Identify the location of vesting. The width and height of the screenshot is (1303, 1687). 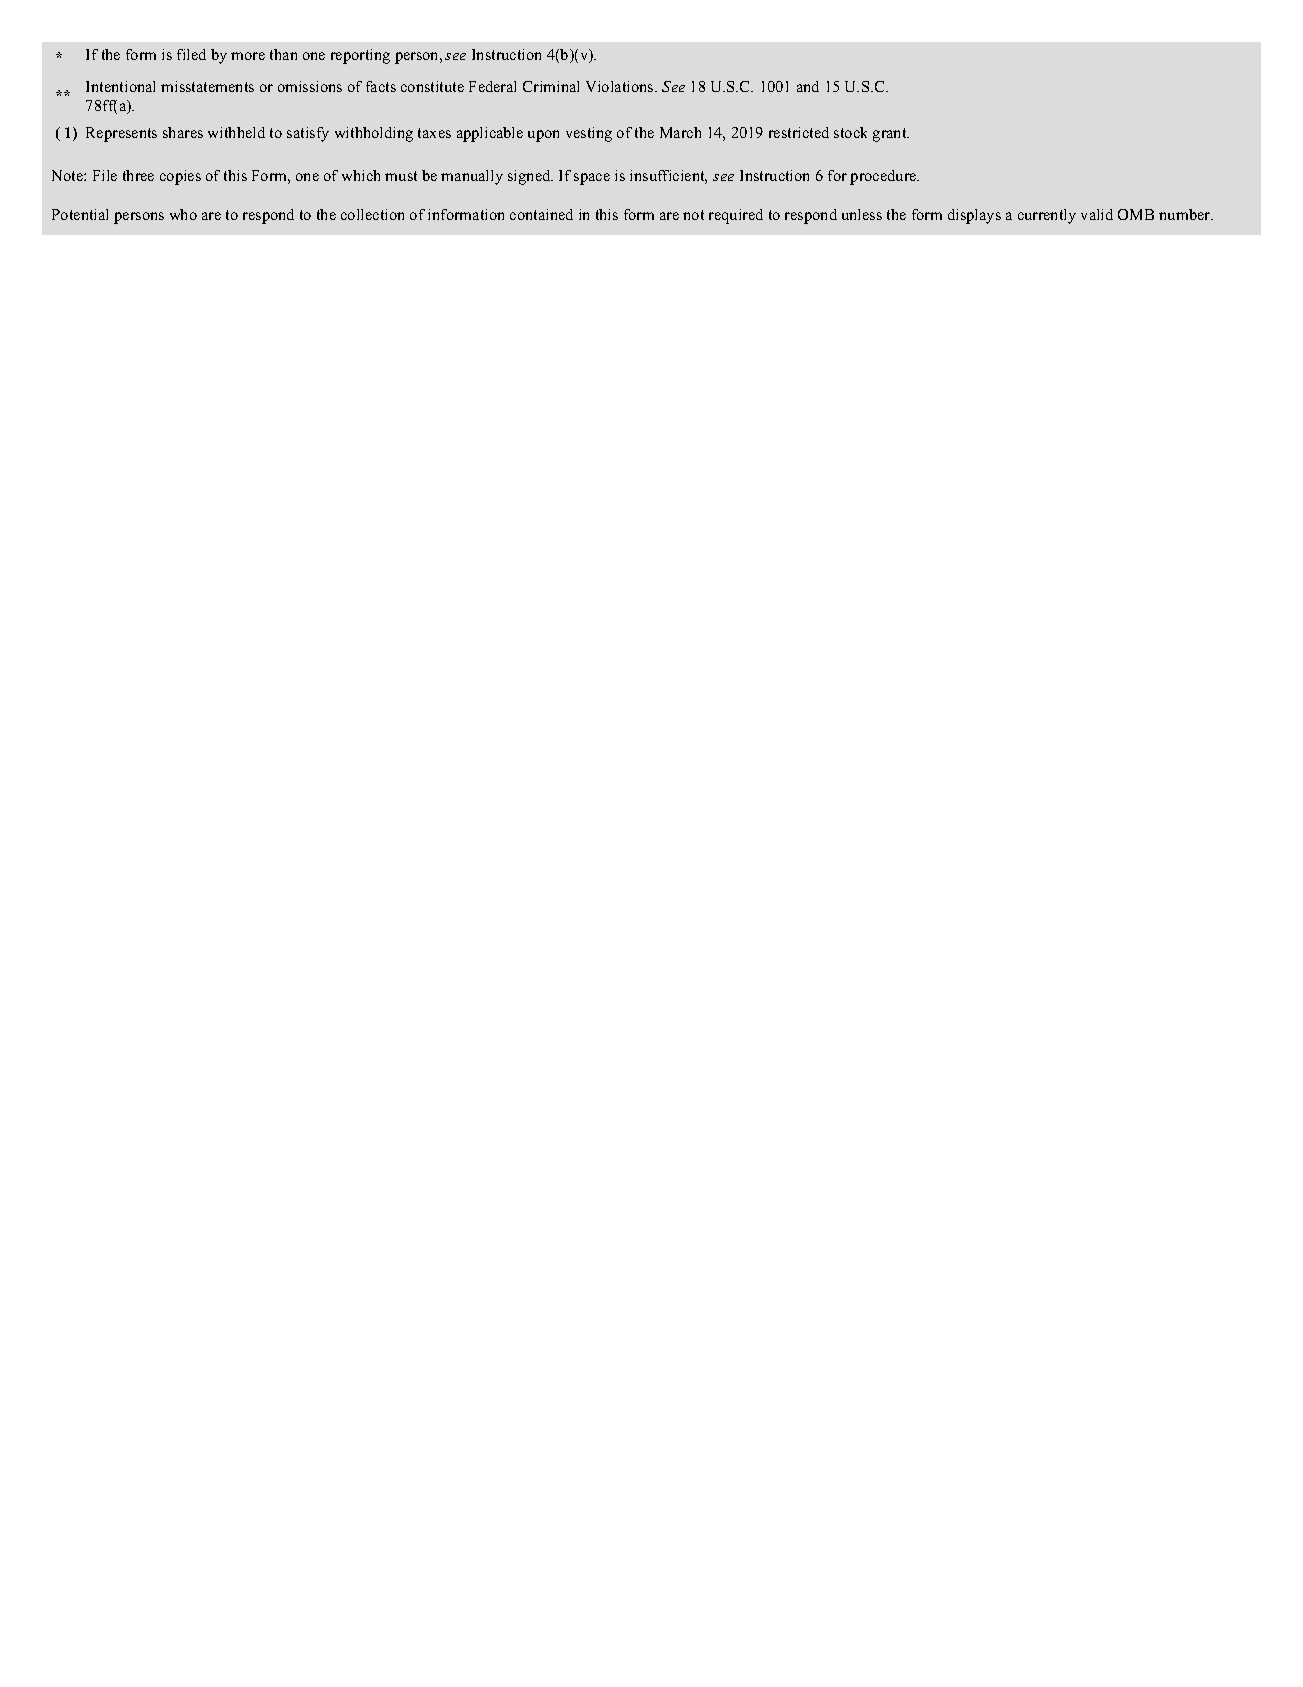
(589, 134).
